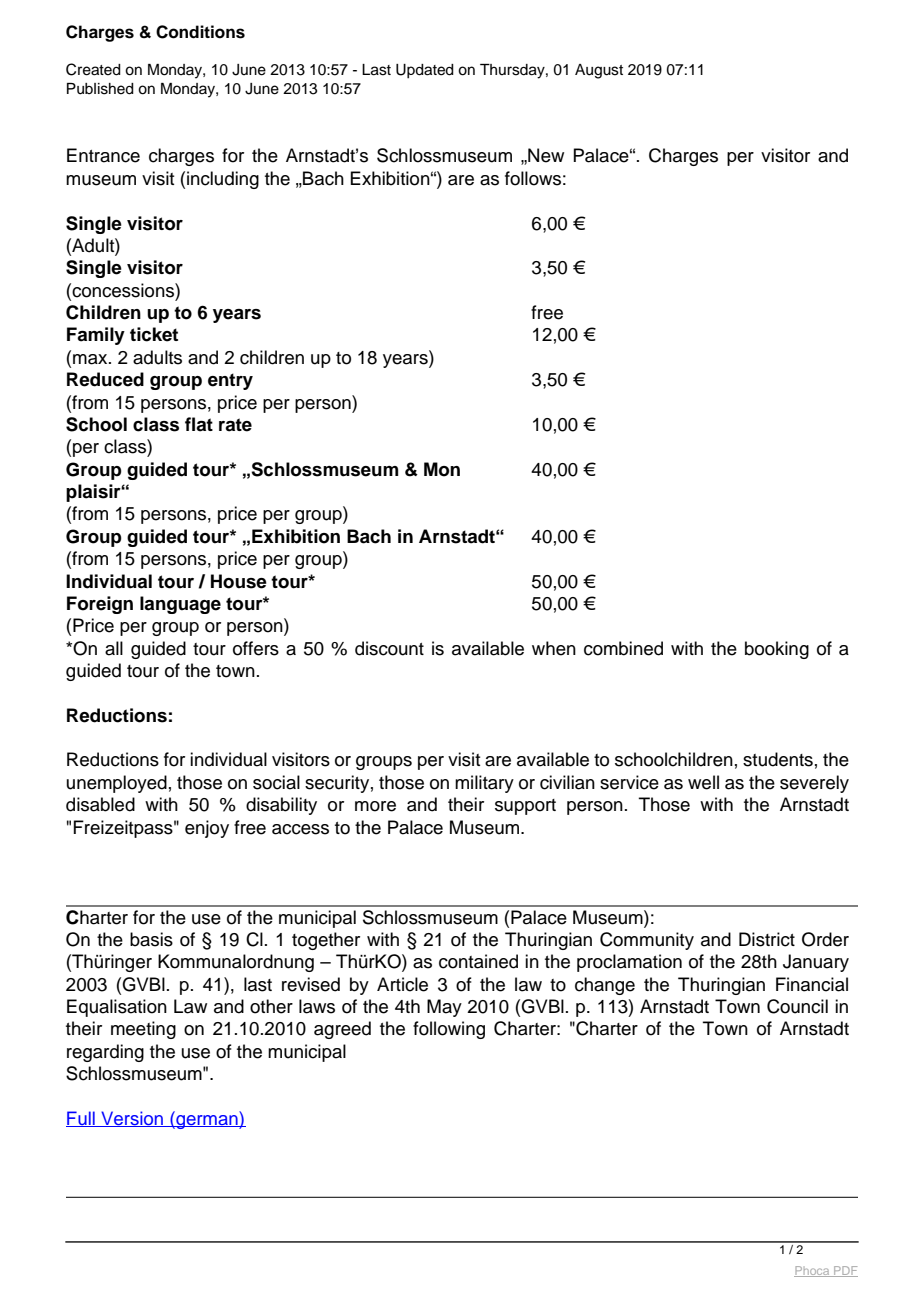 This document has height=1308, width=924. I want to click on August, so click(599, 71).
